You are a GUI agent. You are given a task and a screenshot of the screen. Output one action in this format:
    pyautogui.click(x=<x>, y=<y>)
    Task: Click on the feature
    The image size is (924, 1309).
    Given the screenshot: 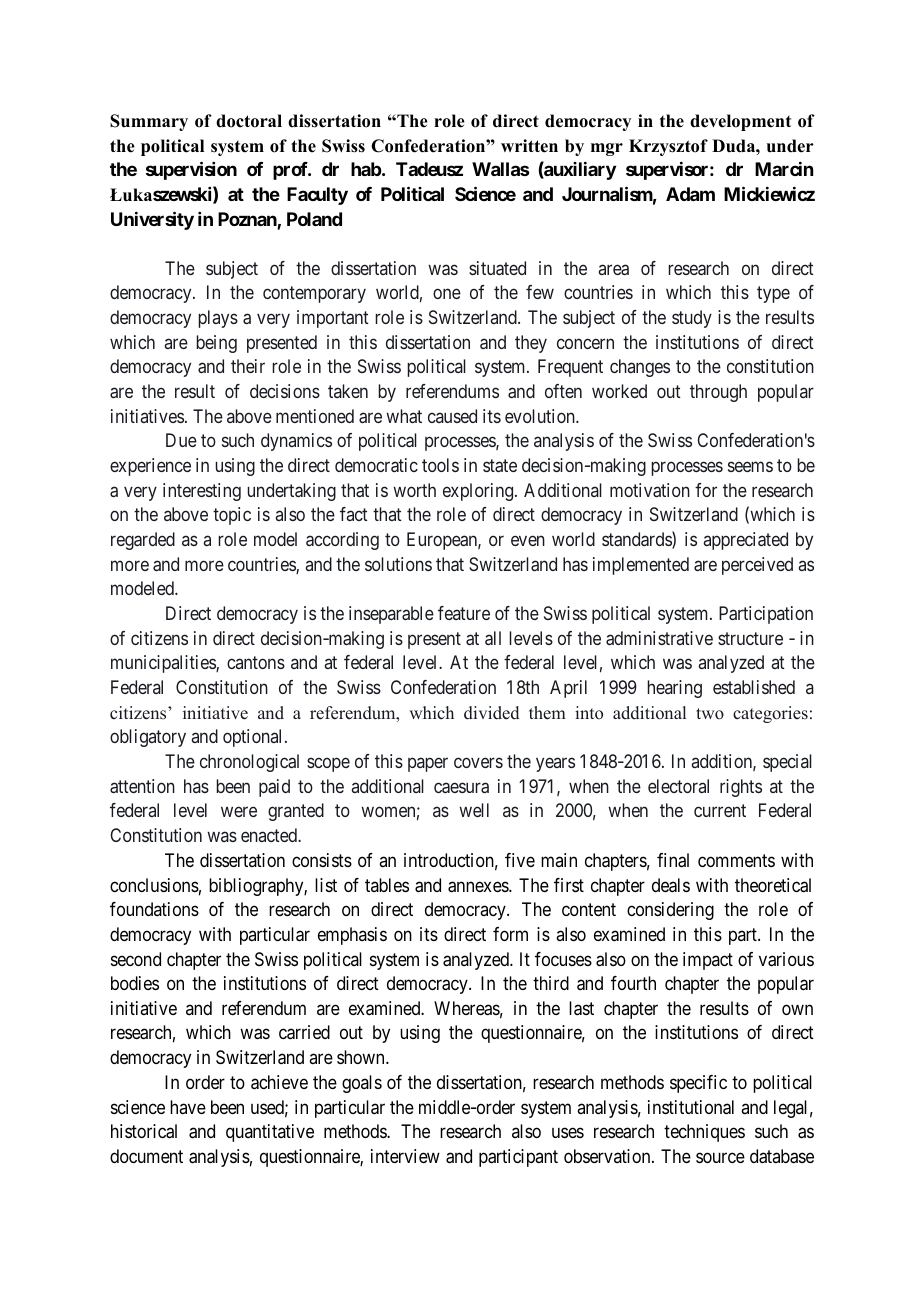 What is the action you would take?
    pyautogui.click(x=464, y=613)
